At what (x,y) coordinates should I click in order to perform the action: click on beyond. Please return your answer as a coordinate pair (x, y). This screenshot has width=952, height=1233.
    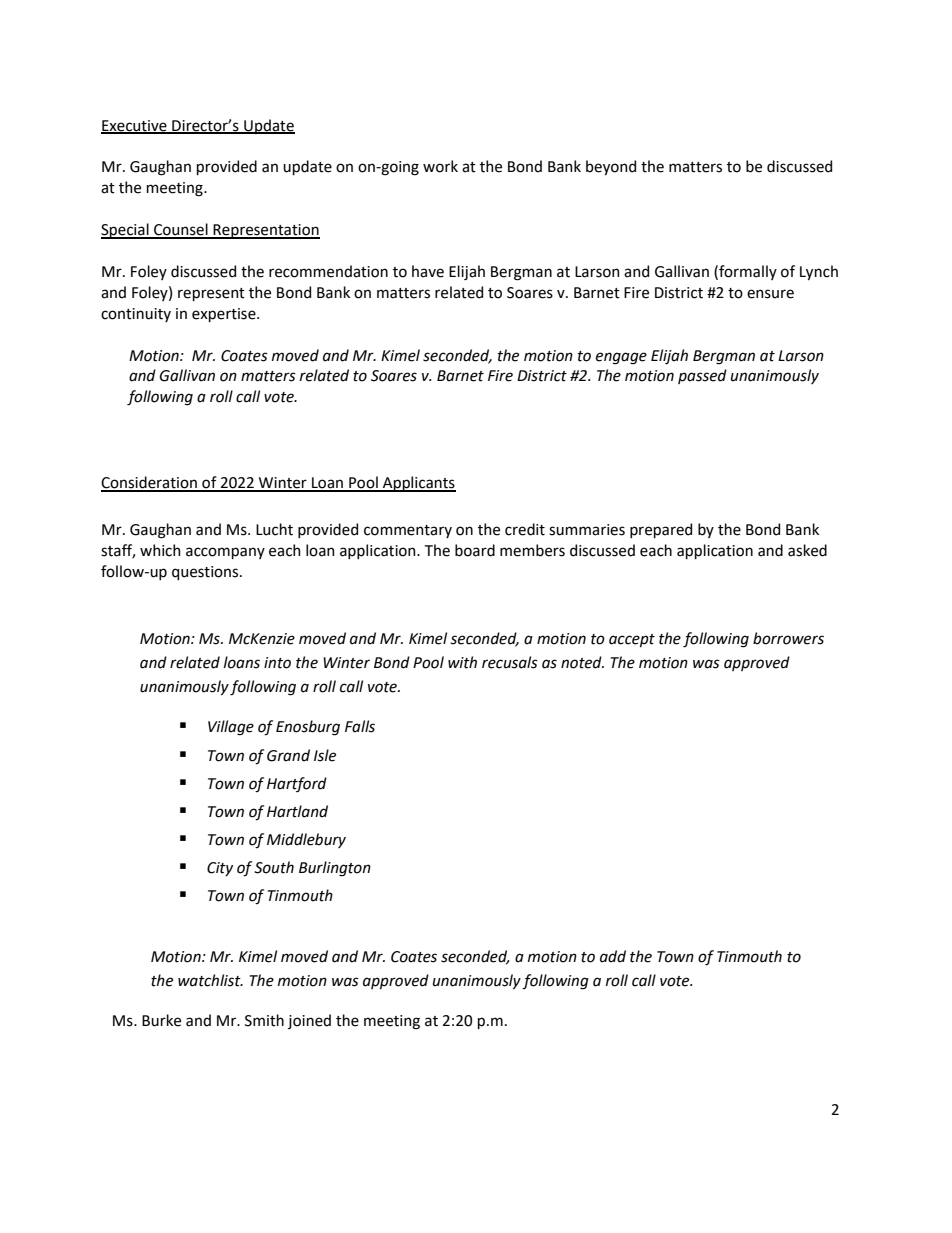
    Looking at the image, I should click on (611, 167).
